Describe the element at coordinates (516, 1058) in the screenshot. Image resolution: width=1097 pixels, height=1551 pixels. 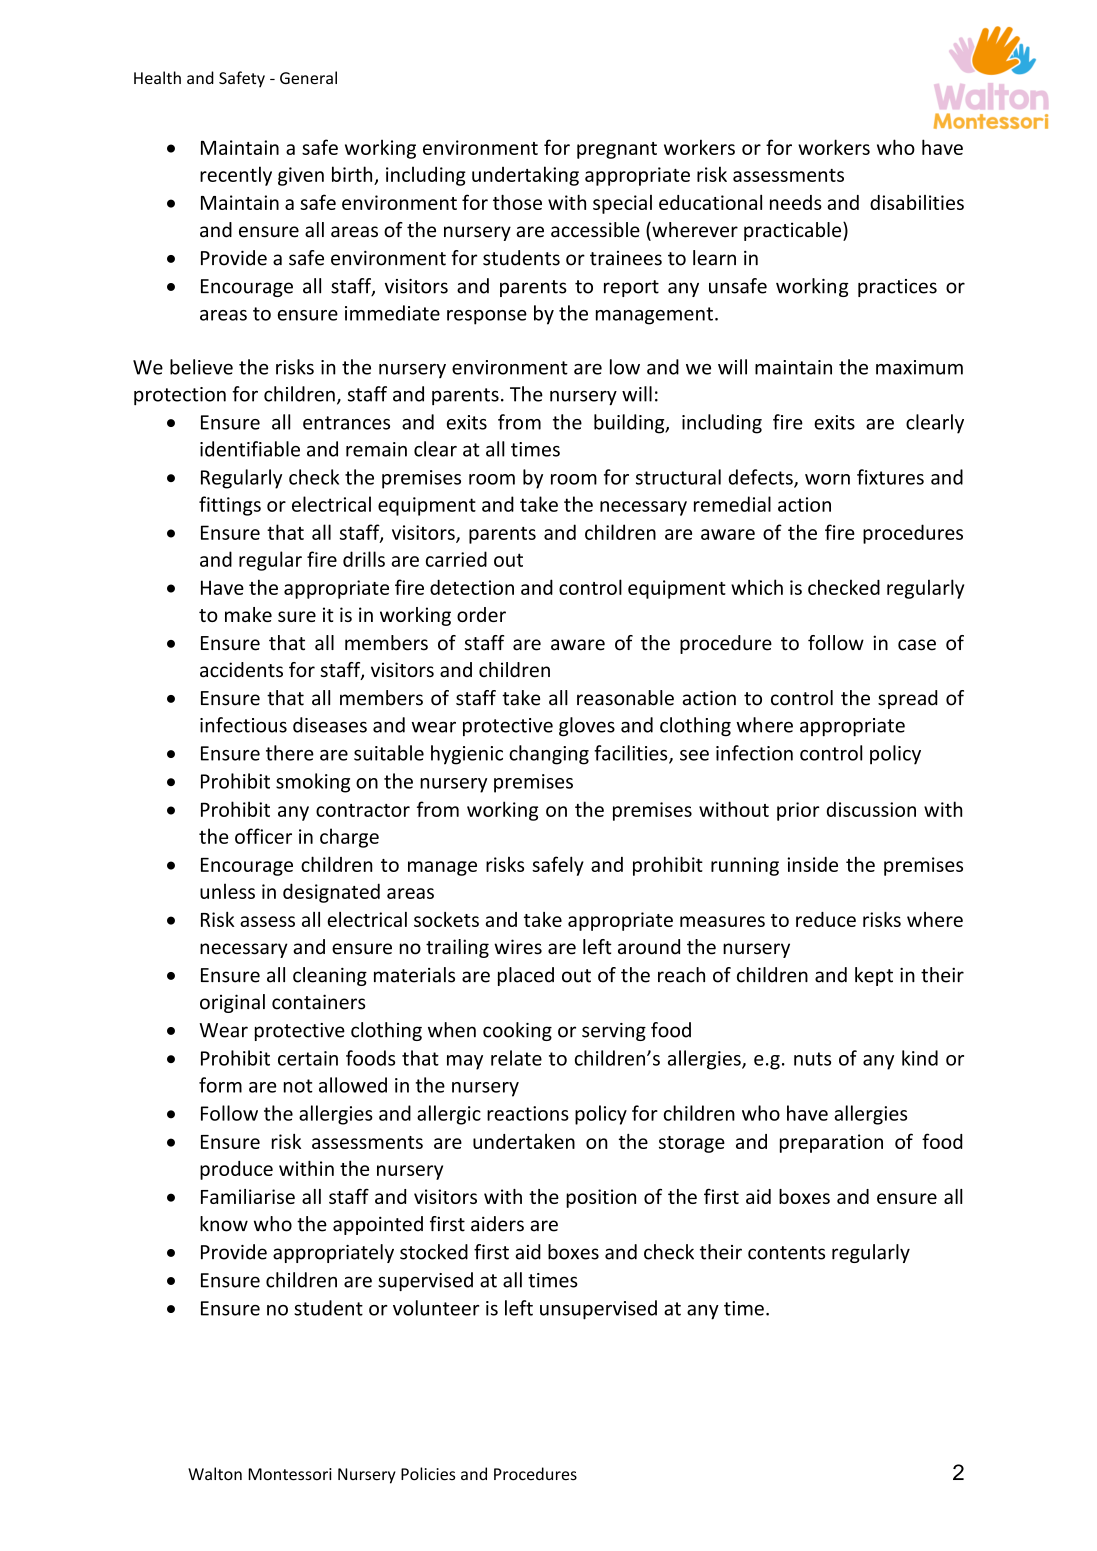
I see `relate` at that location.
